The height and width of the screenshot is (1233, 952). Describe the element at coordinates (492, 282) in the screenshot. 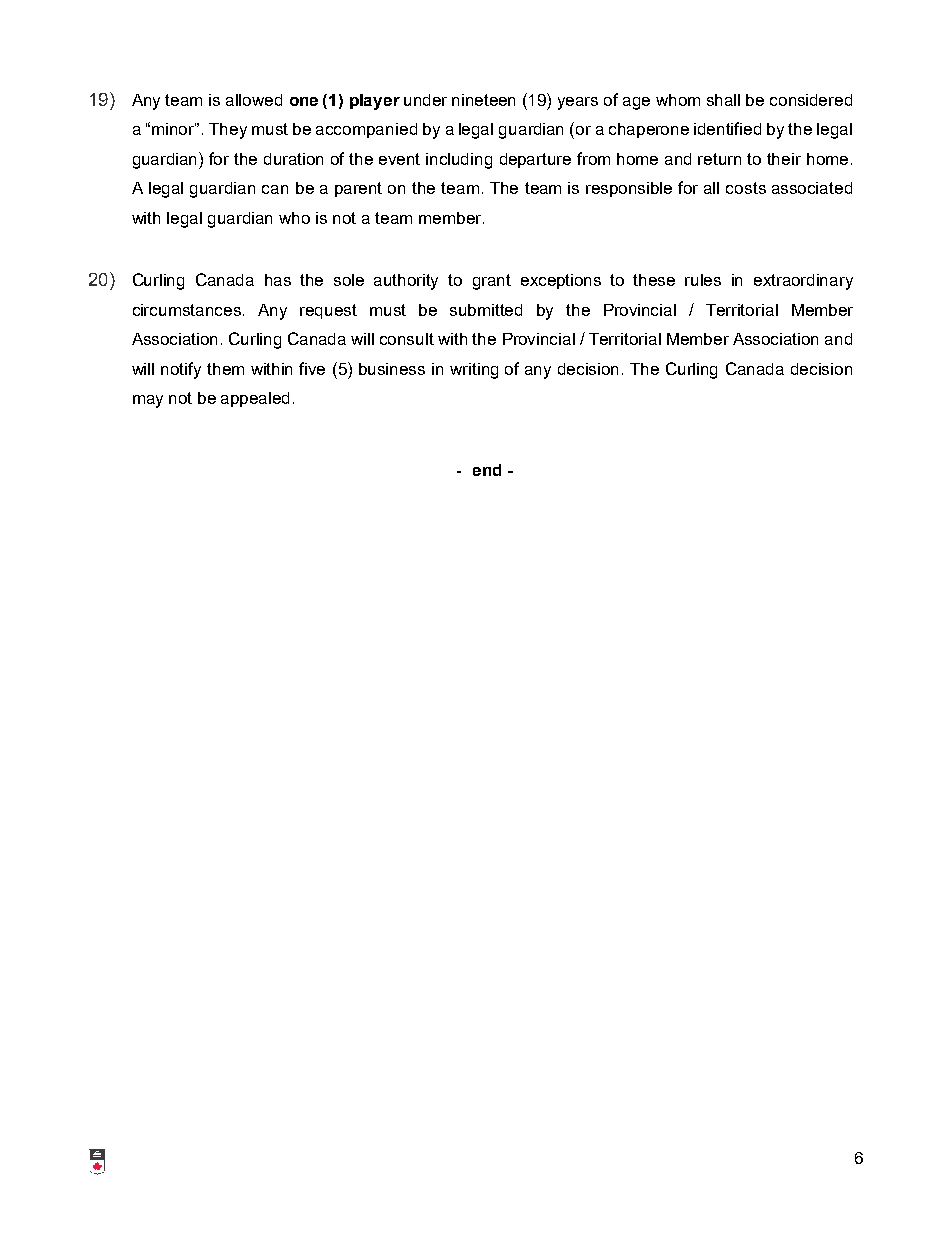

I see `grant` at that location.
